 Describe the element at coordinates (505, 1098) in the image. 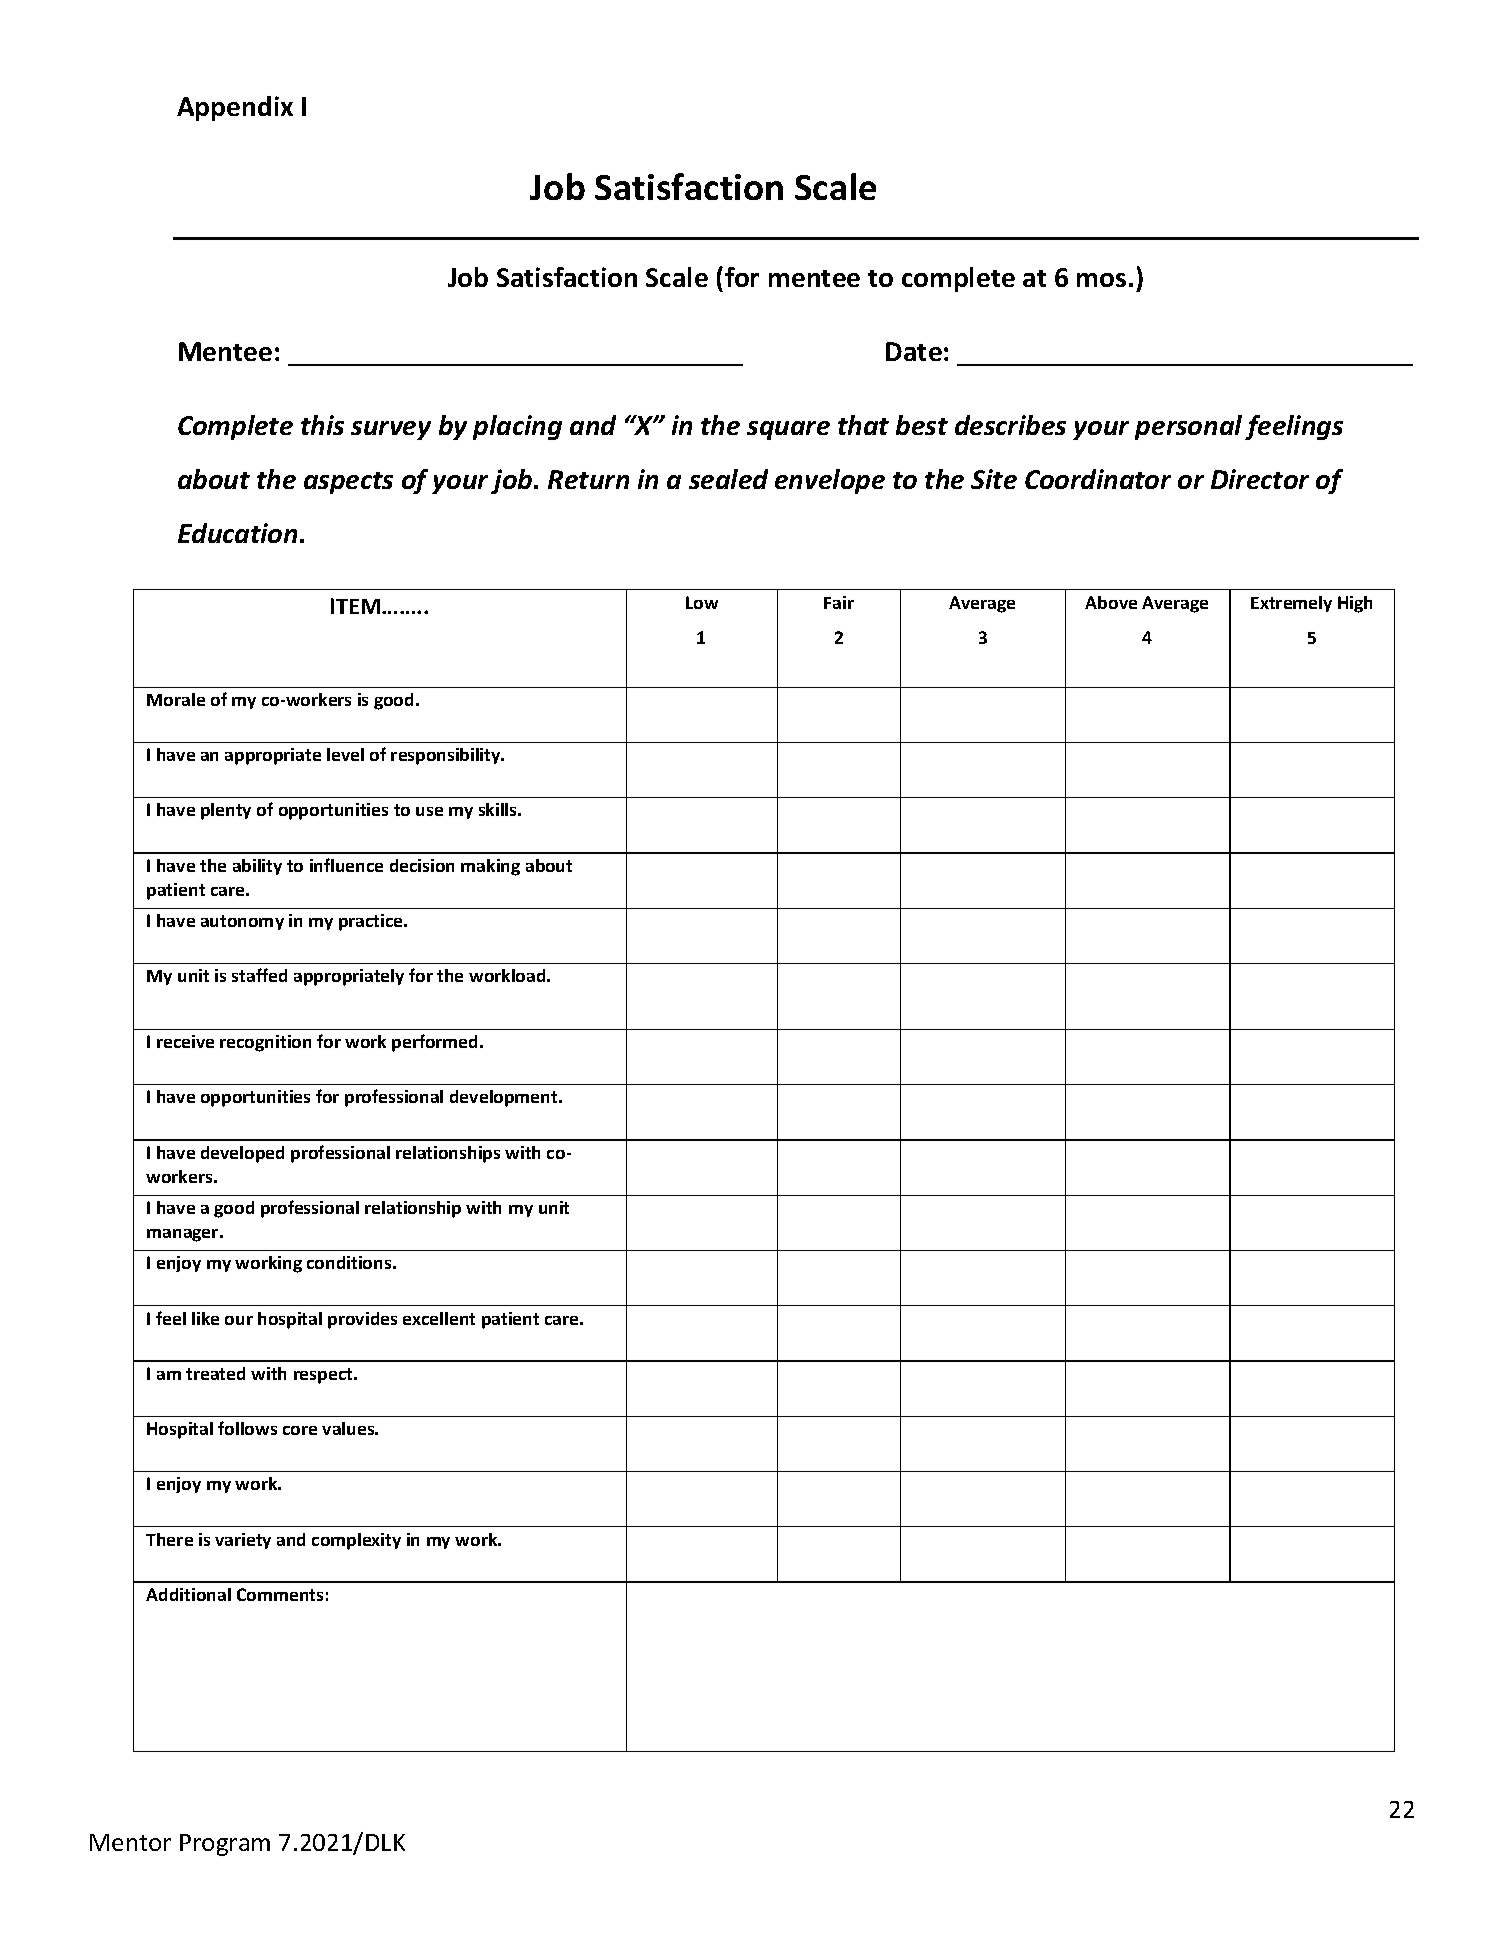

I see `development` at that location.
